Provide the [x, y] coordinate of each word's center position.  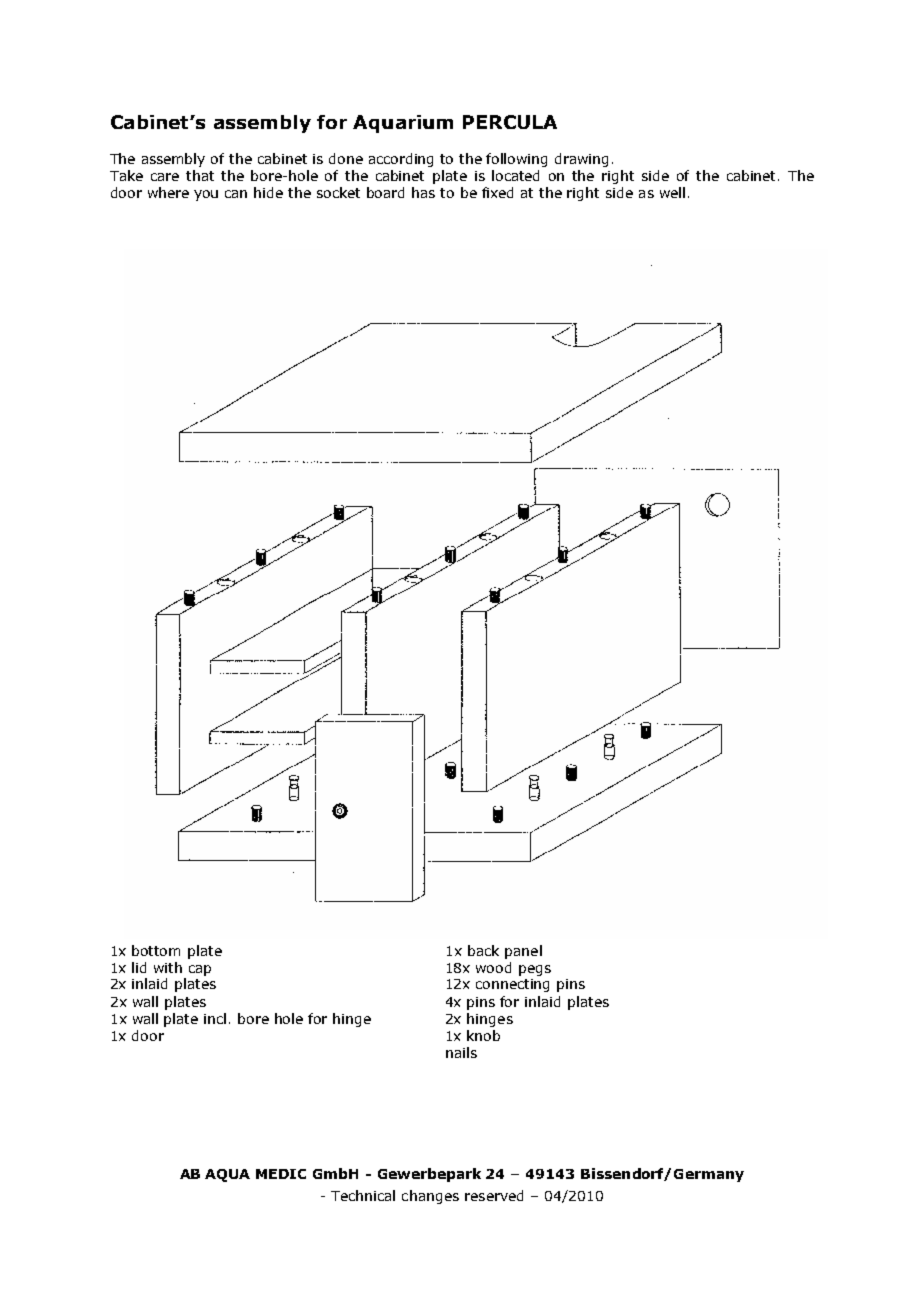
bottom [156, 950]
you [206, 195]
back [483, 950]
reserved [494, 1195]
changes [430, 1197]
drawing [581, 160]
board [385, 192]
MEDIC [281, 1174]
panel [523, 952]
